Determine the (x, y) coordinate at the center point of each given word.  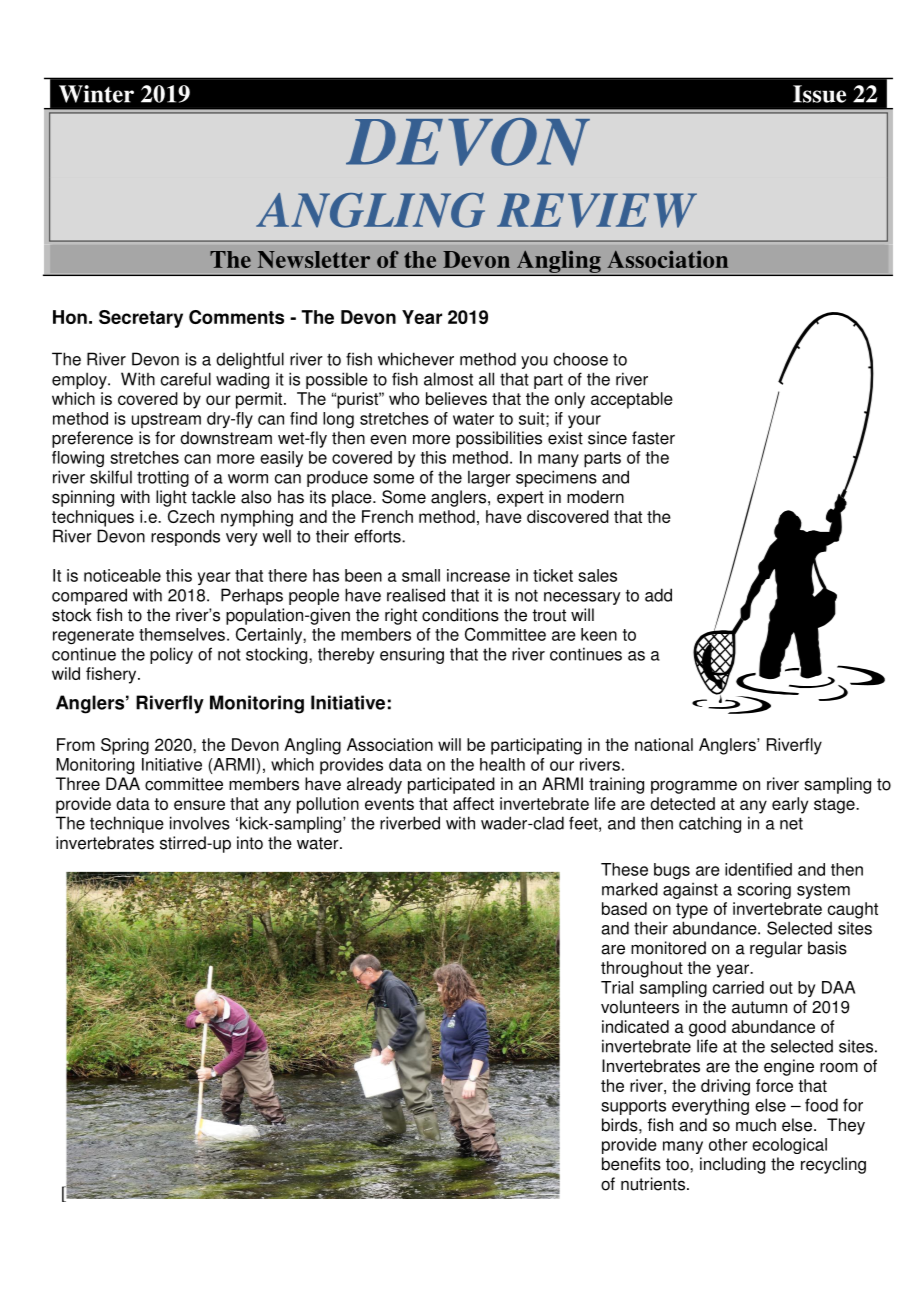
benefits (631, 1164)
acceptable (632, 400)
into (250, 843)
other (728, 1144)
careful (186, 379)
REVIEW (597, 210)
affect (473, 803)
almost (448, 379)
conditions (460, 615)
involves (200, 823)
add (658, 595)
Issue (819, 94)
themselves (182, 634)
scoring (764, 890)
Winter (96, 94)
